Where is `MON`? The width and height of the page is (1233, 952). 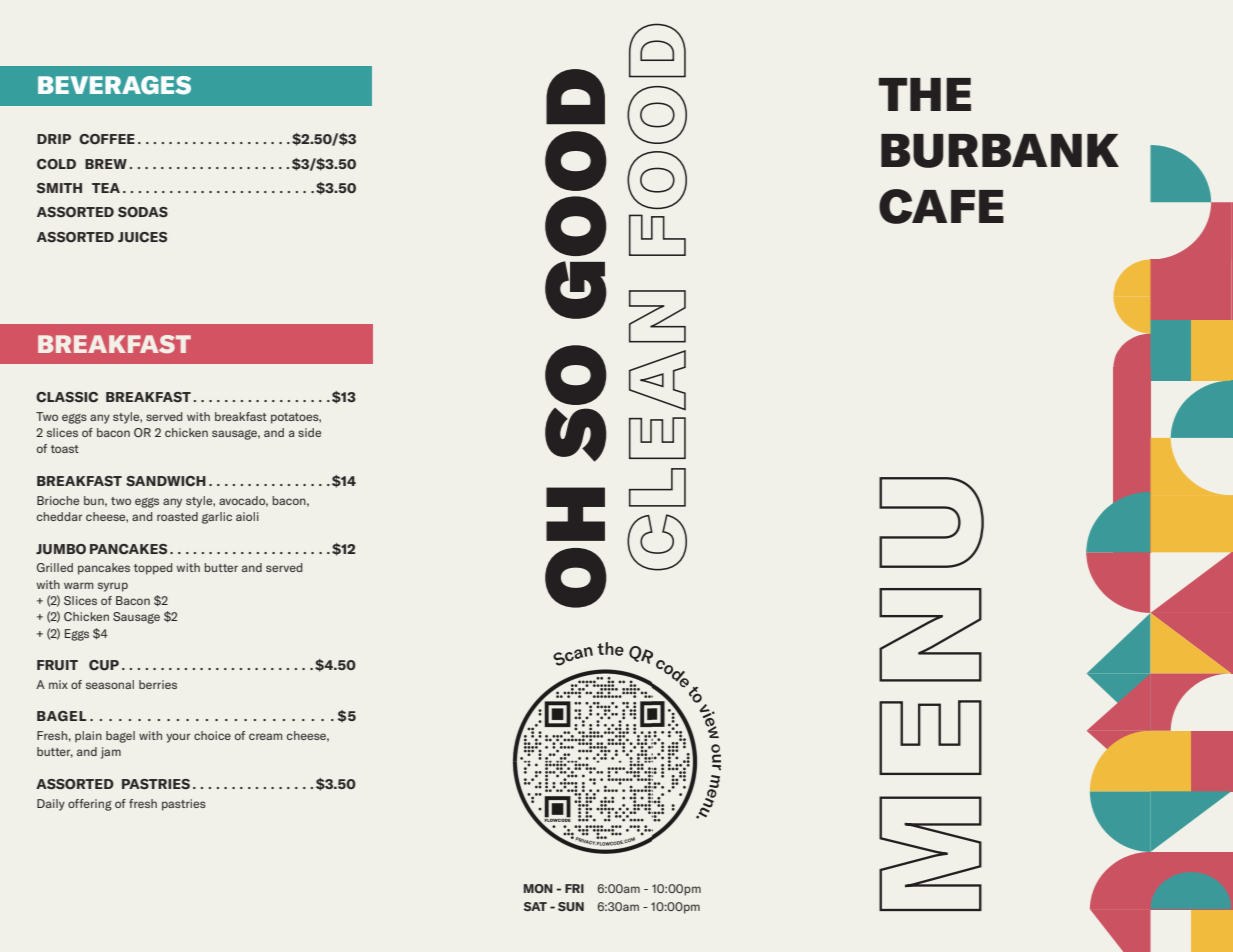 MON is located at coordinates (538, 888).
